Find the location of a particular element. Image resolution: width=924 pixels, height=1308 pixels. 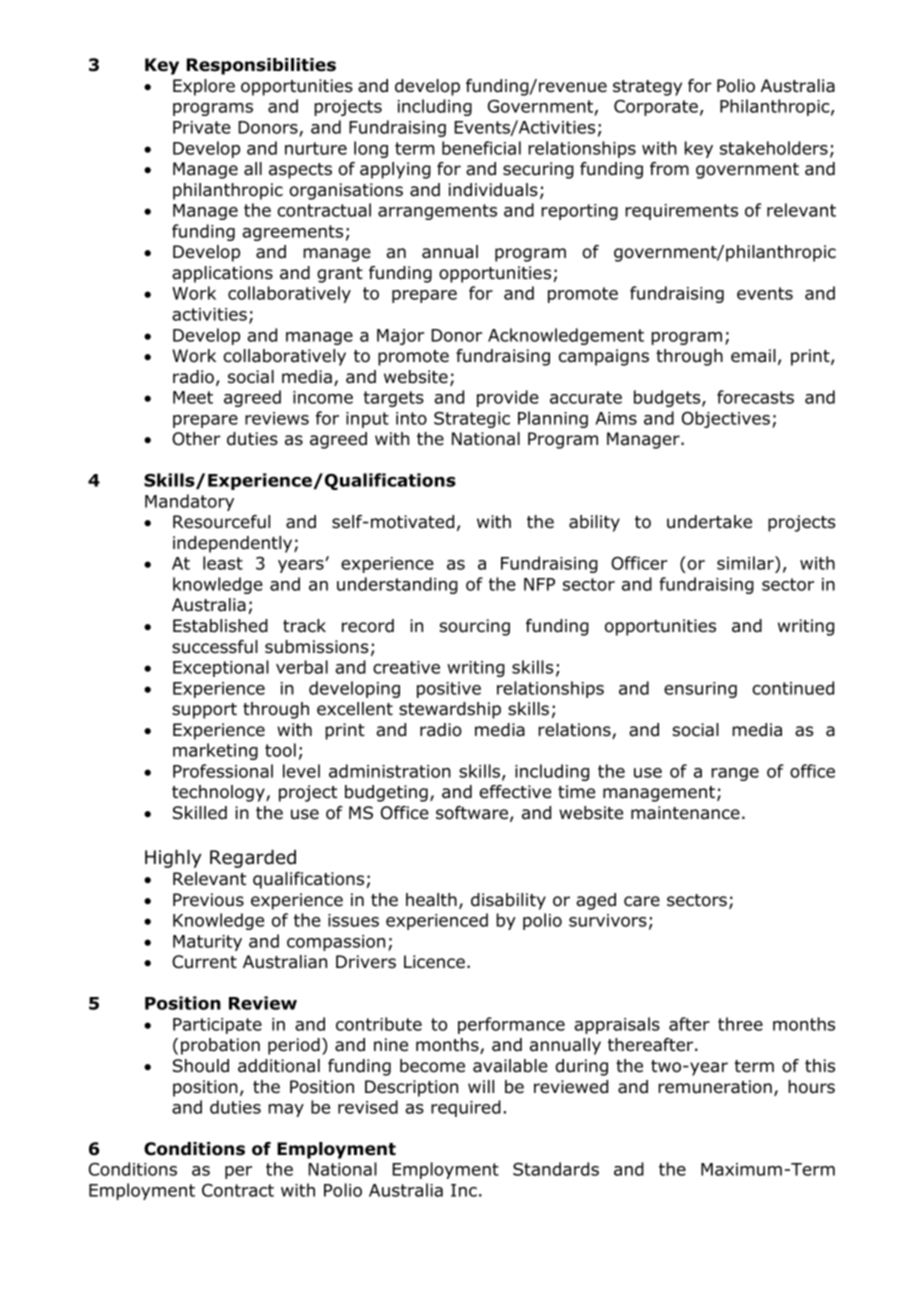

may is located at coordinates (286, 1110).
